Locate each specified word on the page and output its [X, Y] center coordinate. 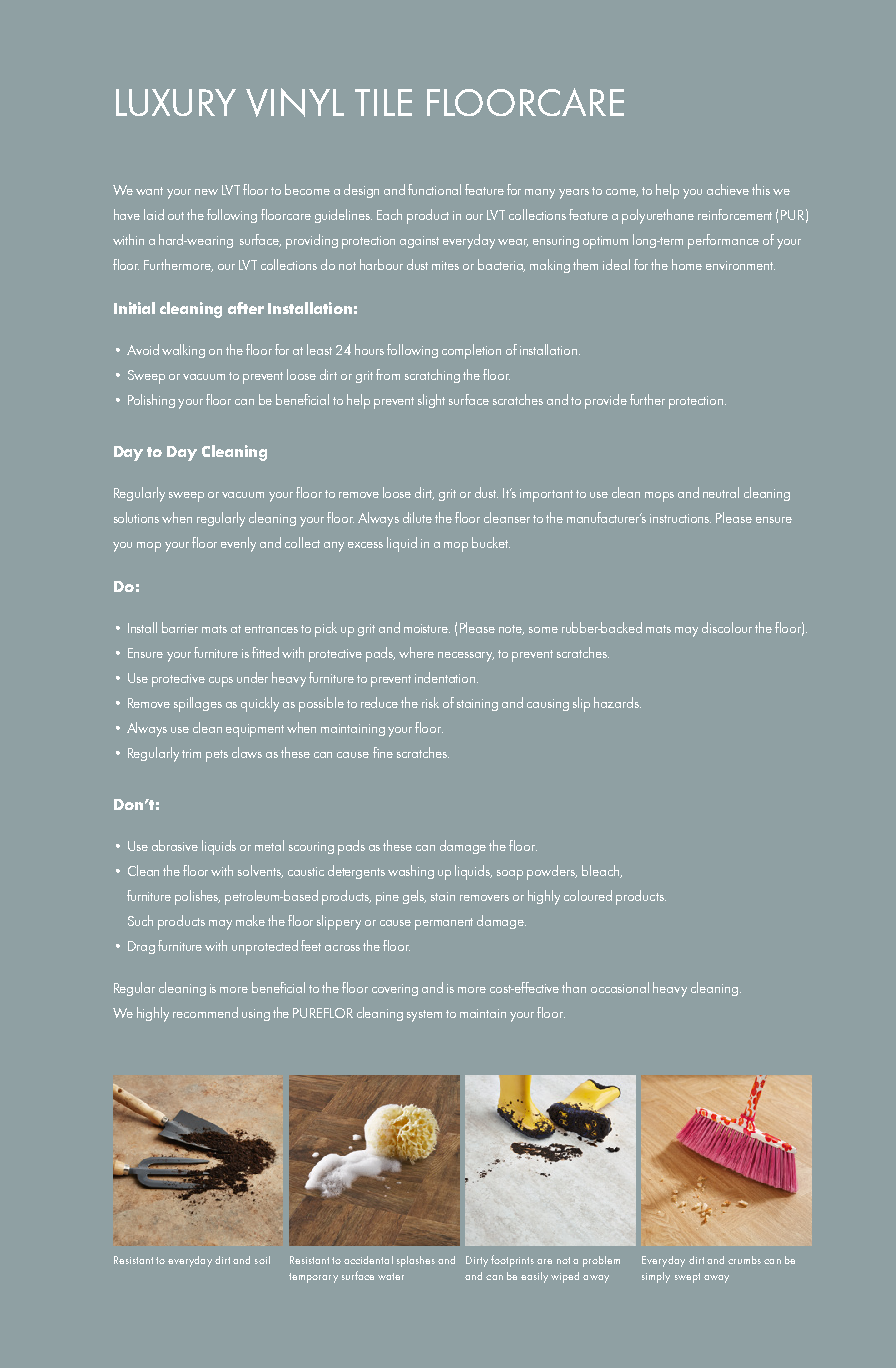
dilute [417, 517]
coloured [588, 895]
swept [687, 1278]
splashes [416, 1261]
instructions [680, 518]
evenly [238, 544]
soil [262, 1260]
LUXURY [176, 102]
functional [434, 189]
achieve [728, 189]
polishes [197, 897]
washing [411, 872]
